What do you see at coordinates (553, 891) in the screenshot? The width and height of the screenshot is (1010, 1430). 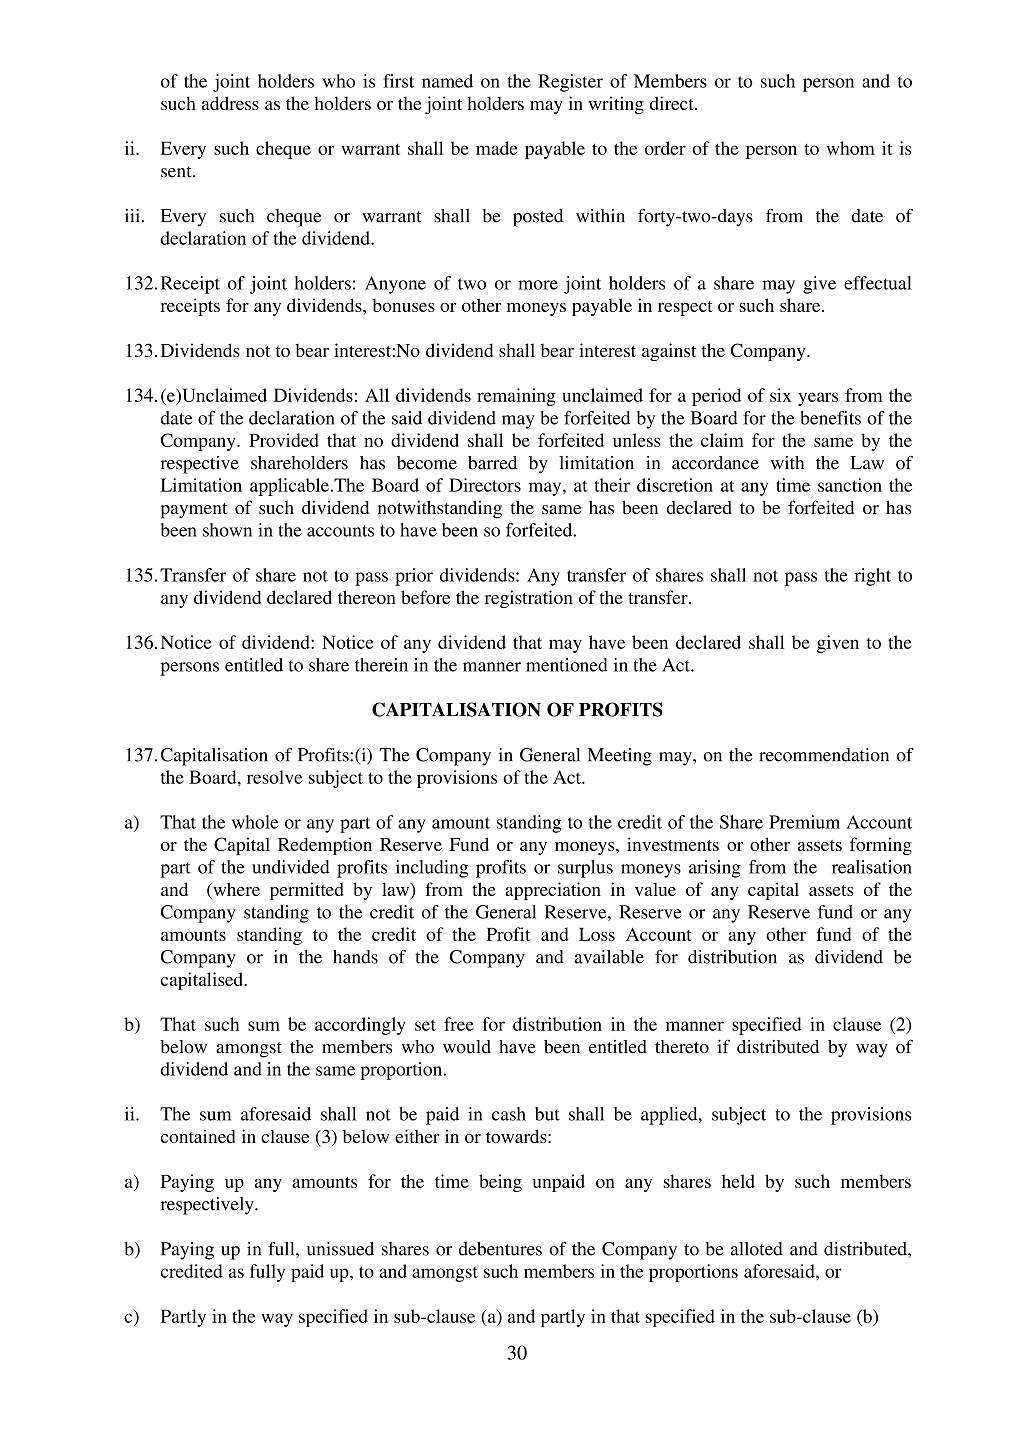 I see `appreciation` at bounding box center [553, 891].
